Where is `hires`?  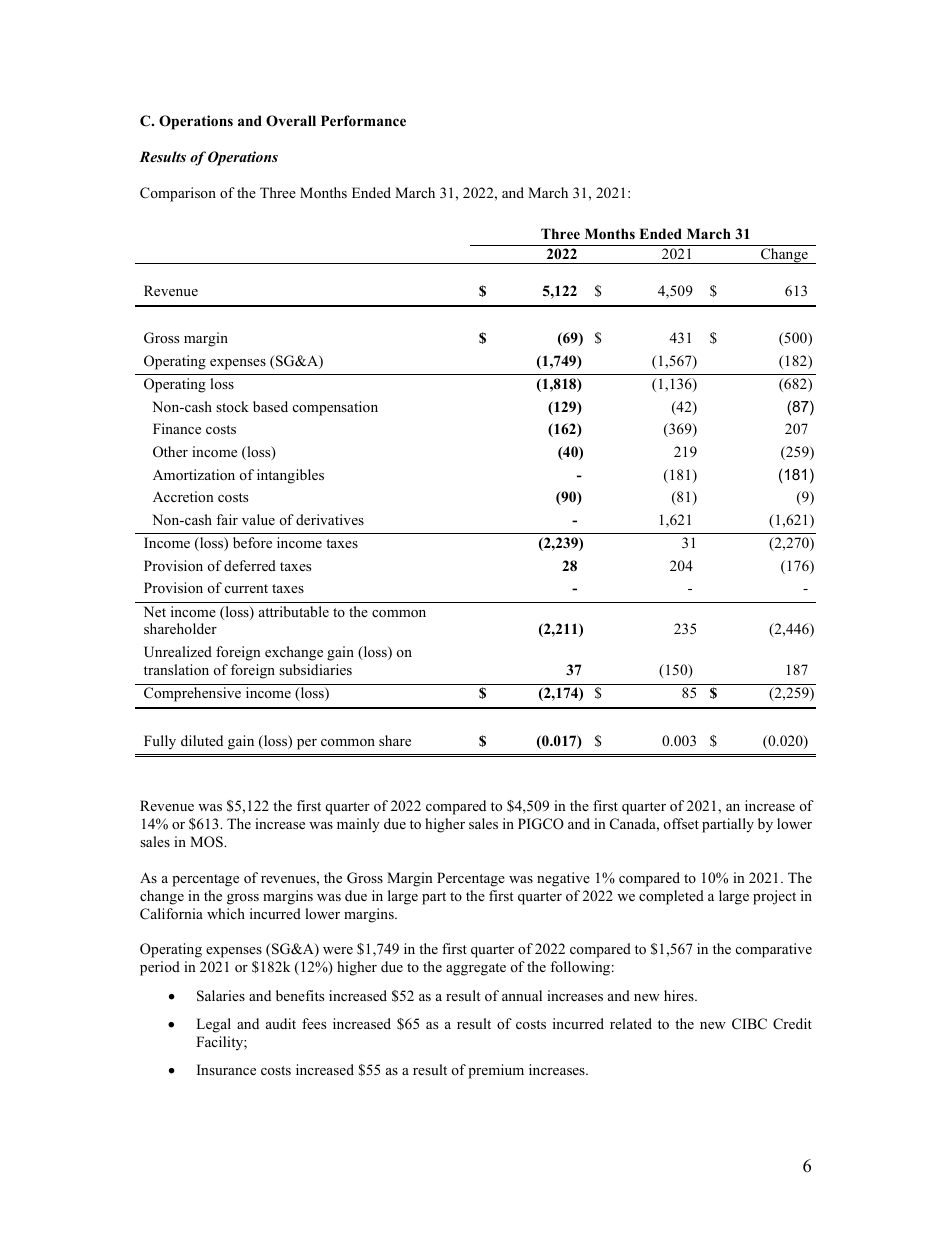
hires is located at coordinates (680, 995).
